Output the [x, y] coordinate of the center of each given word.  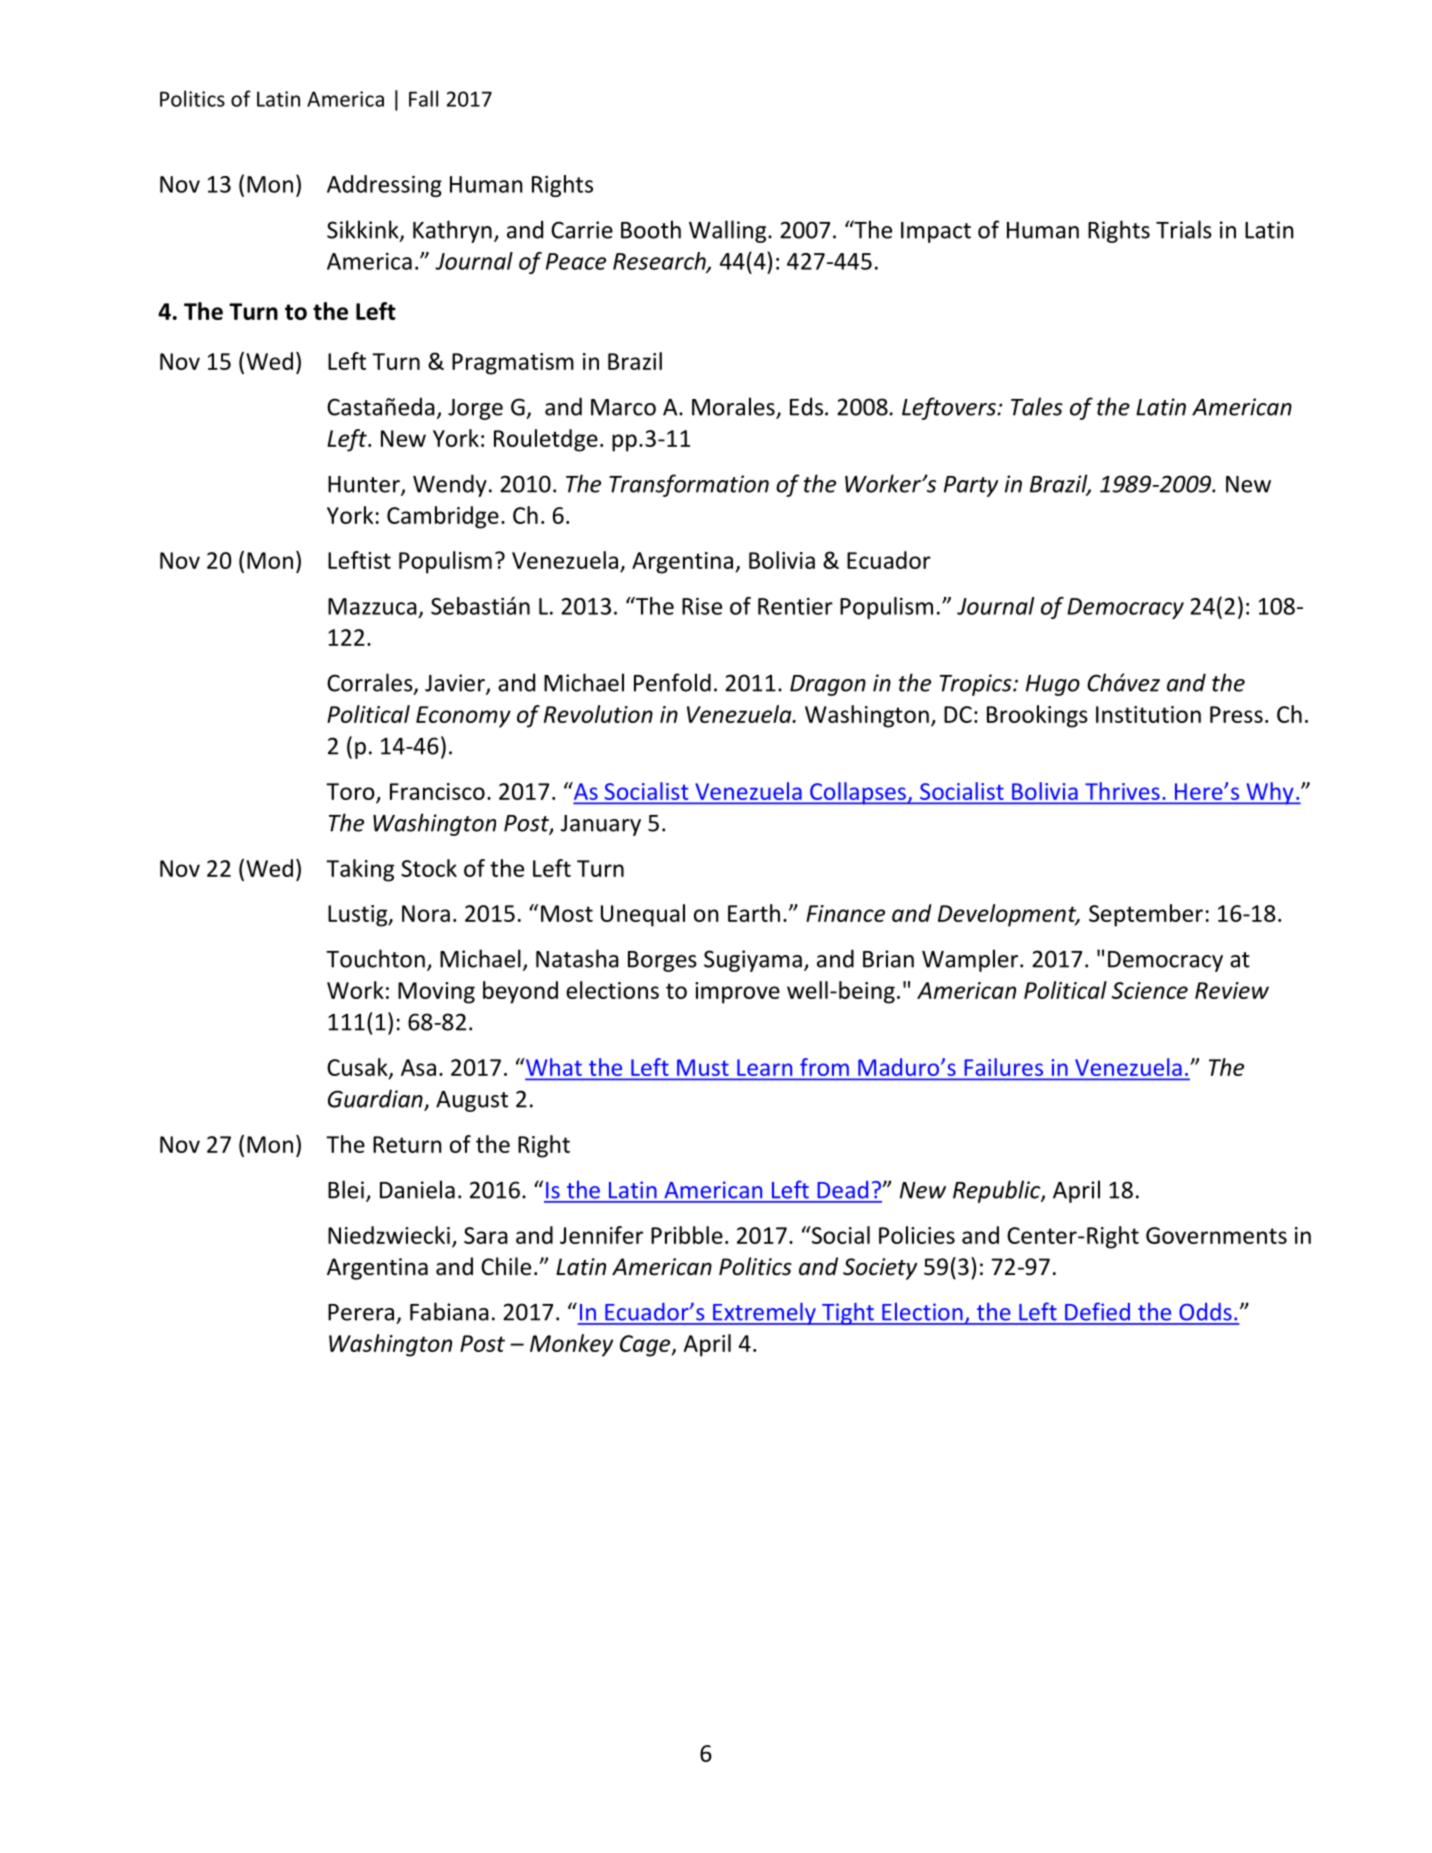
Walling [729, 231]
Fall [423, 98]
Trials [1184, 229]
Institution [1148, 714]
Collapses [858, 793]
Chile [506, 1266]
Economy [463, 717]
